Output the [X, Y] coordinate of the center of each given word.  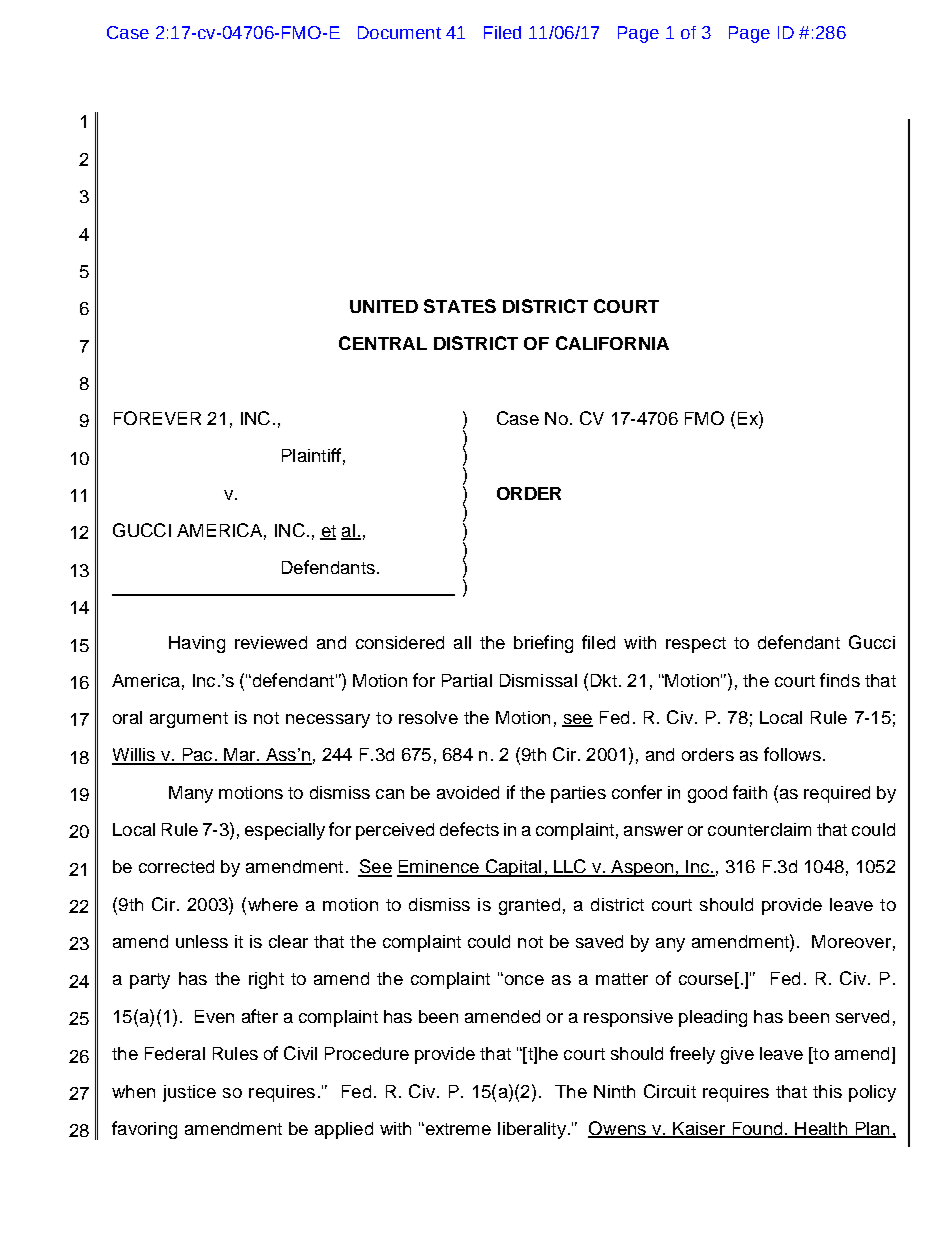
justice [189, 1093]
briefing [543, 644]
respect [696, 645]
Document [399, 32]
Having [197, 644]
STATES [460, 306]
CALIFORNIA [612, 343]
